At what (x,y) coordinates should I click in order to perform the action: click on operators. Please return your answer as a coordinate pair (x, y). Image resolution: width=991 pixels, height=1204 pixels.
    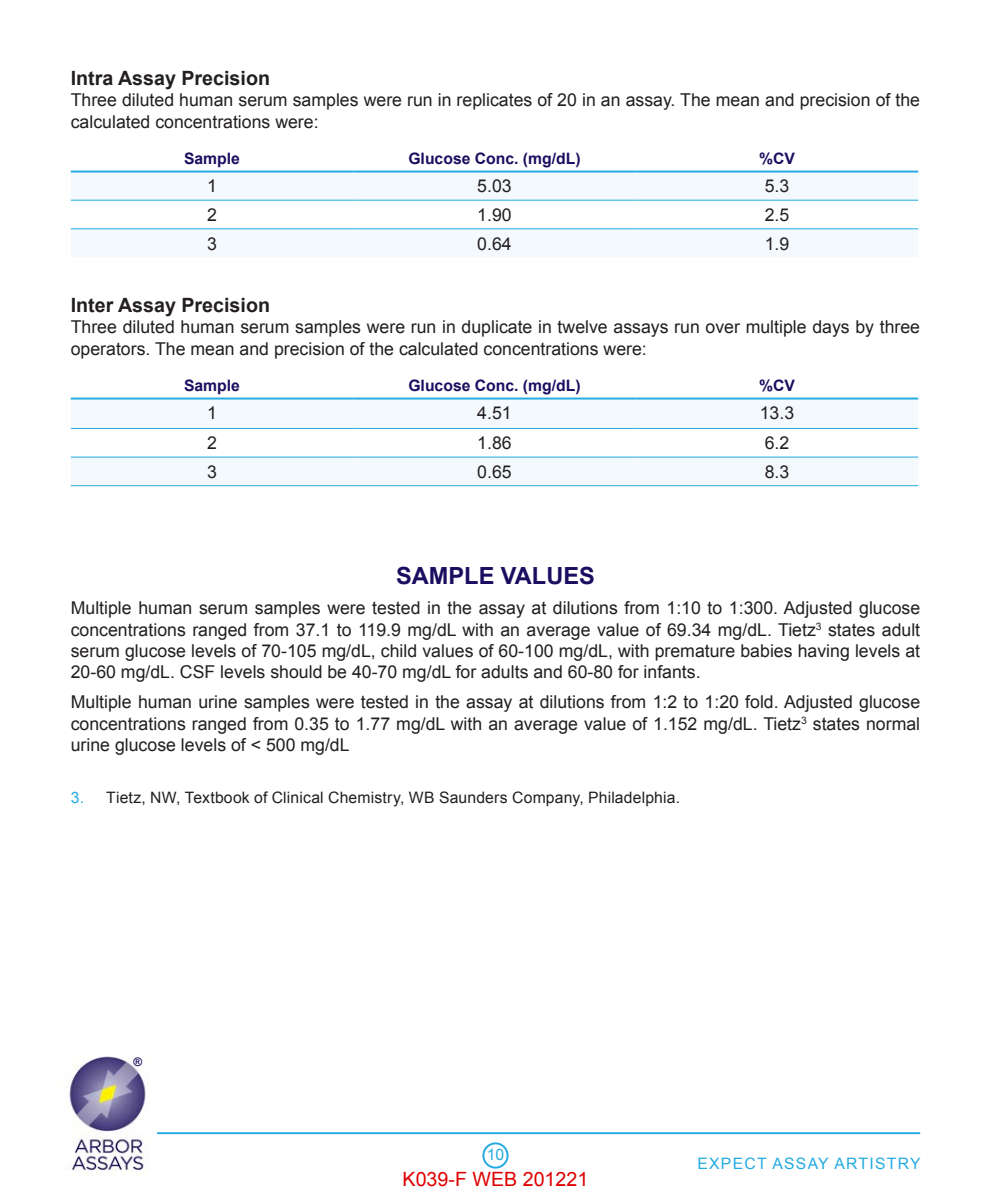
    Looking at the image, I should click on (108, 350).
